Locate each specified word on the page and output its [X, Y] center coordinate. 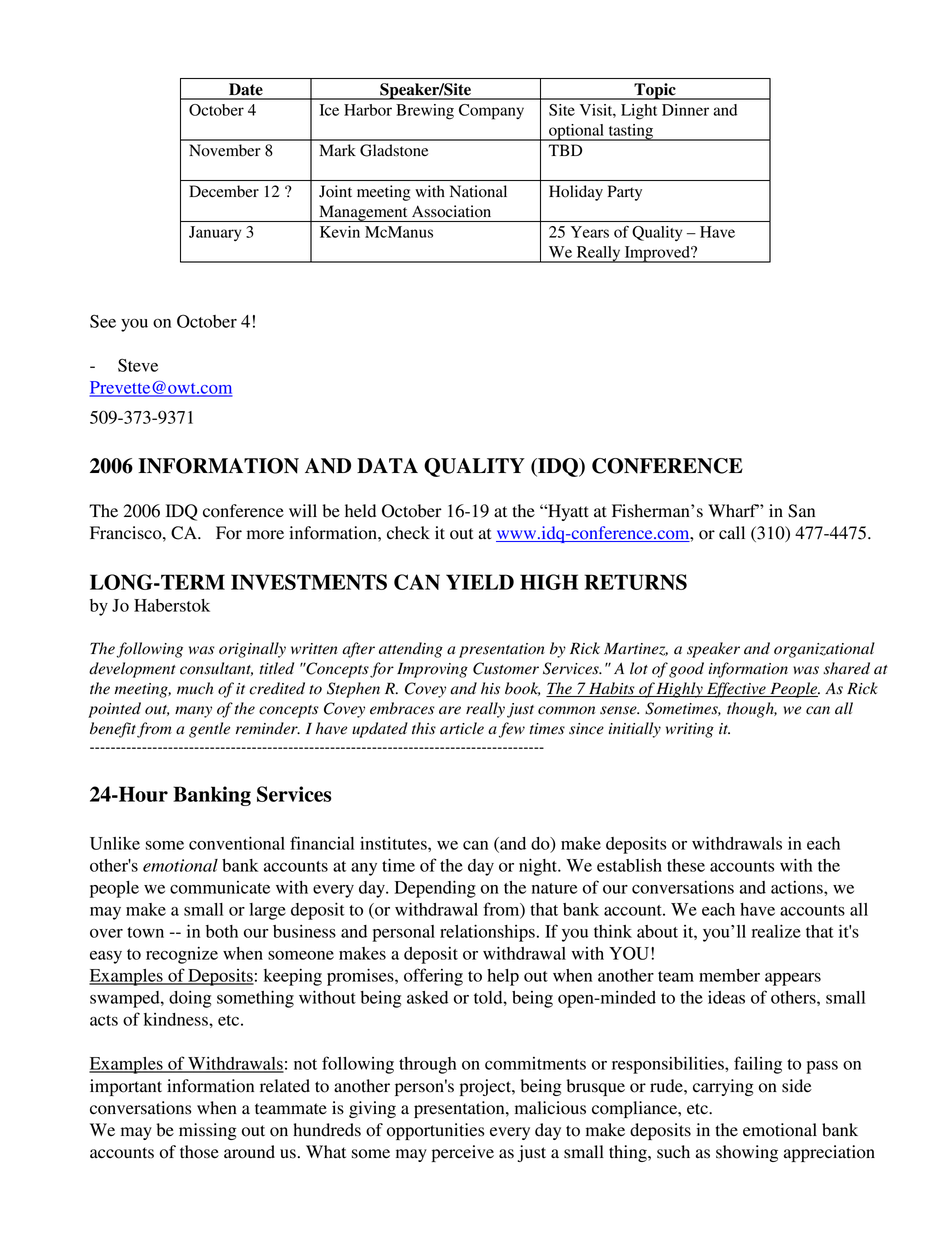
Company [491, 112]
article [462, 728]
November [225, 150]
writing [690, 730]
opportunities [435, 1131]
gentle [209, 730]
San [801, 511]
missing [208, 1131]
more [265, 535]
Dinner [685, 110]
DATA [387, 465]
